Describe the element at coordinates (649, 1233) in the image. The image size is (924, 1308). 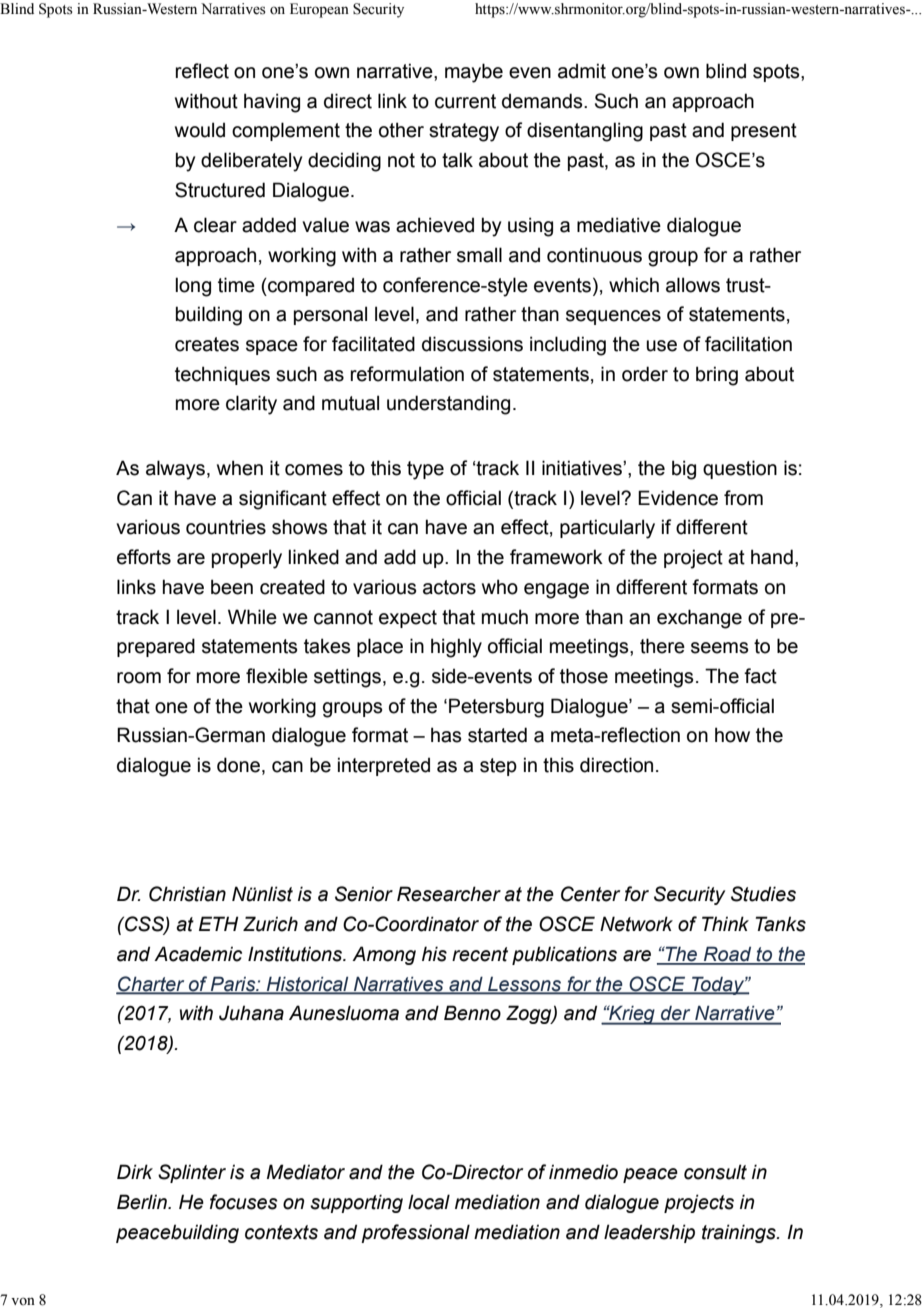
I see `leadership` at that location.
